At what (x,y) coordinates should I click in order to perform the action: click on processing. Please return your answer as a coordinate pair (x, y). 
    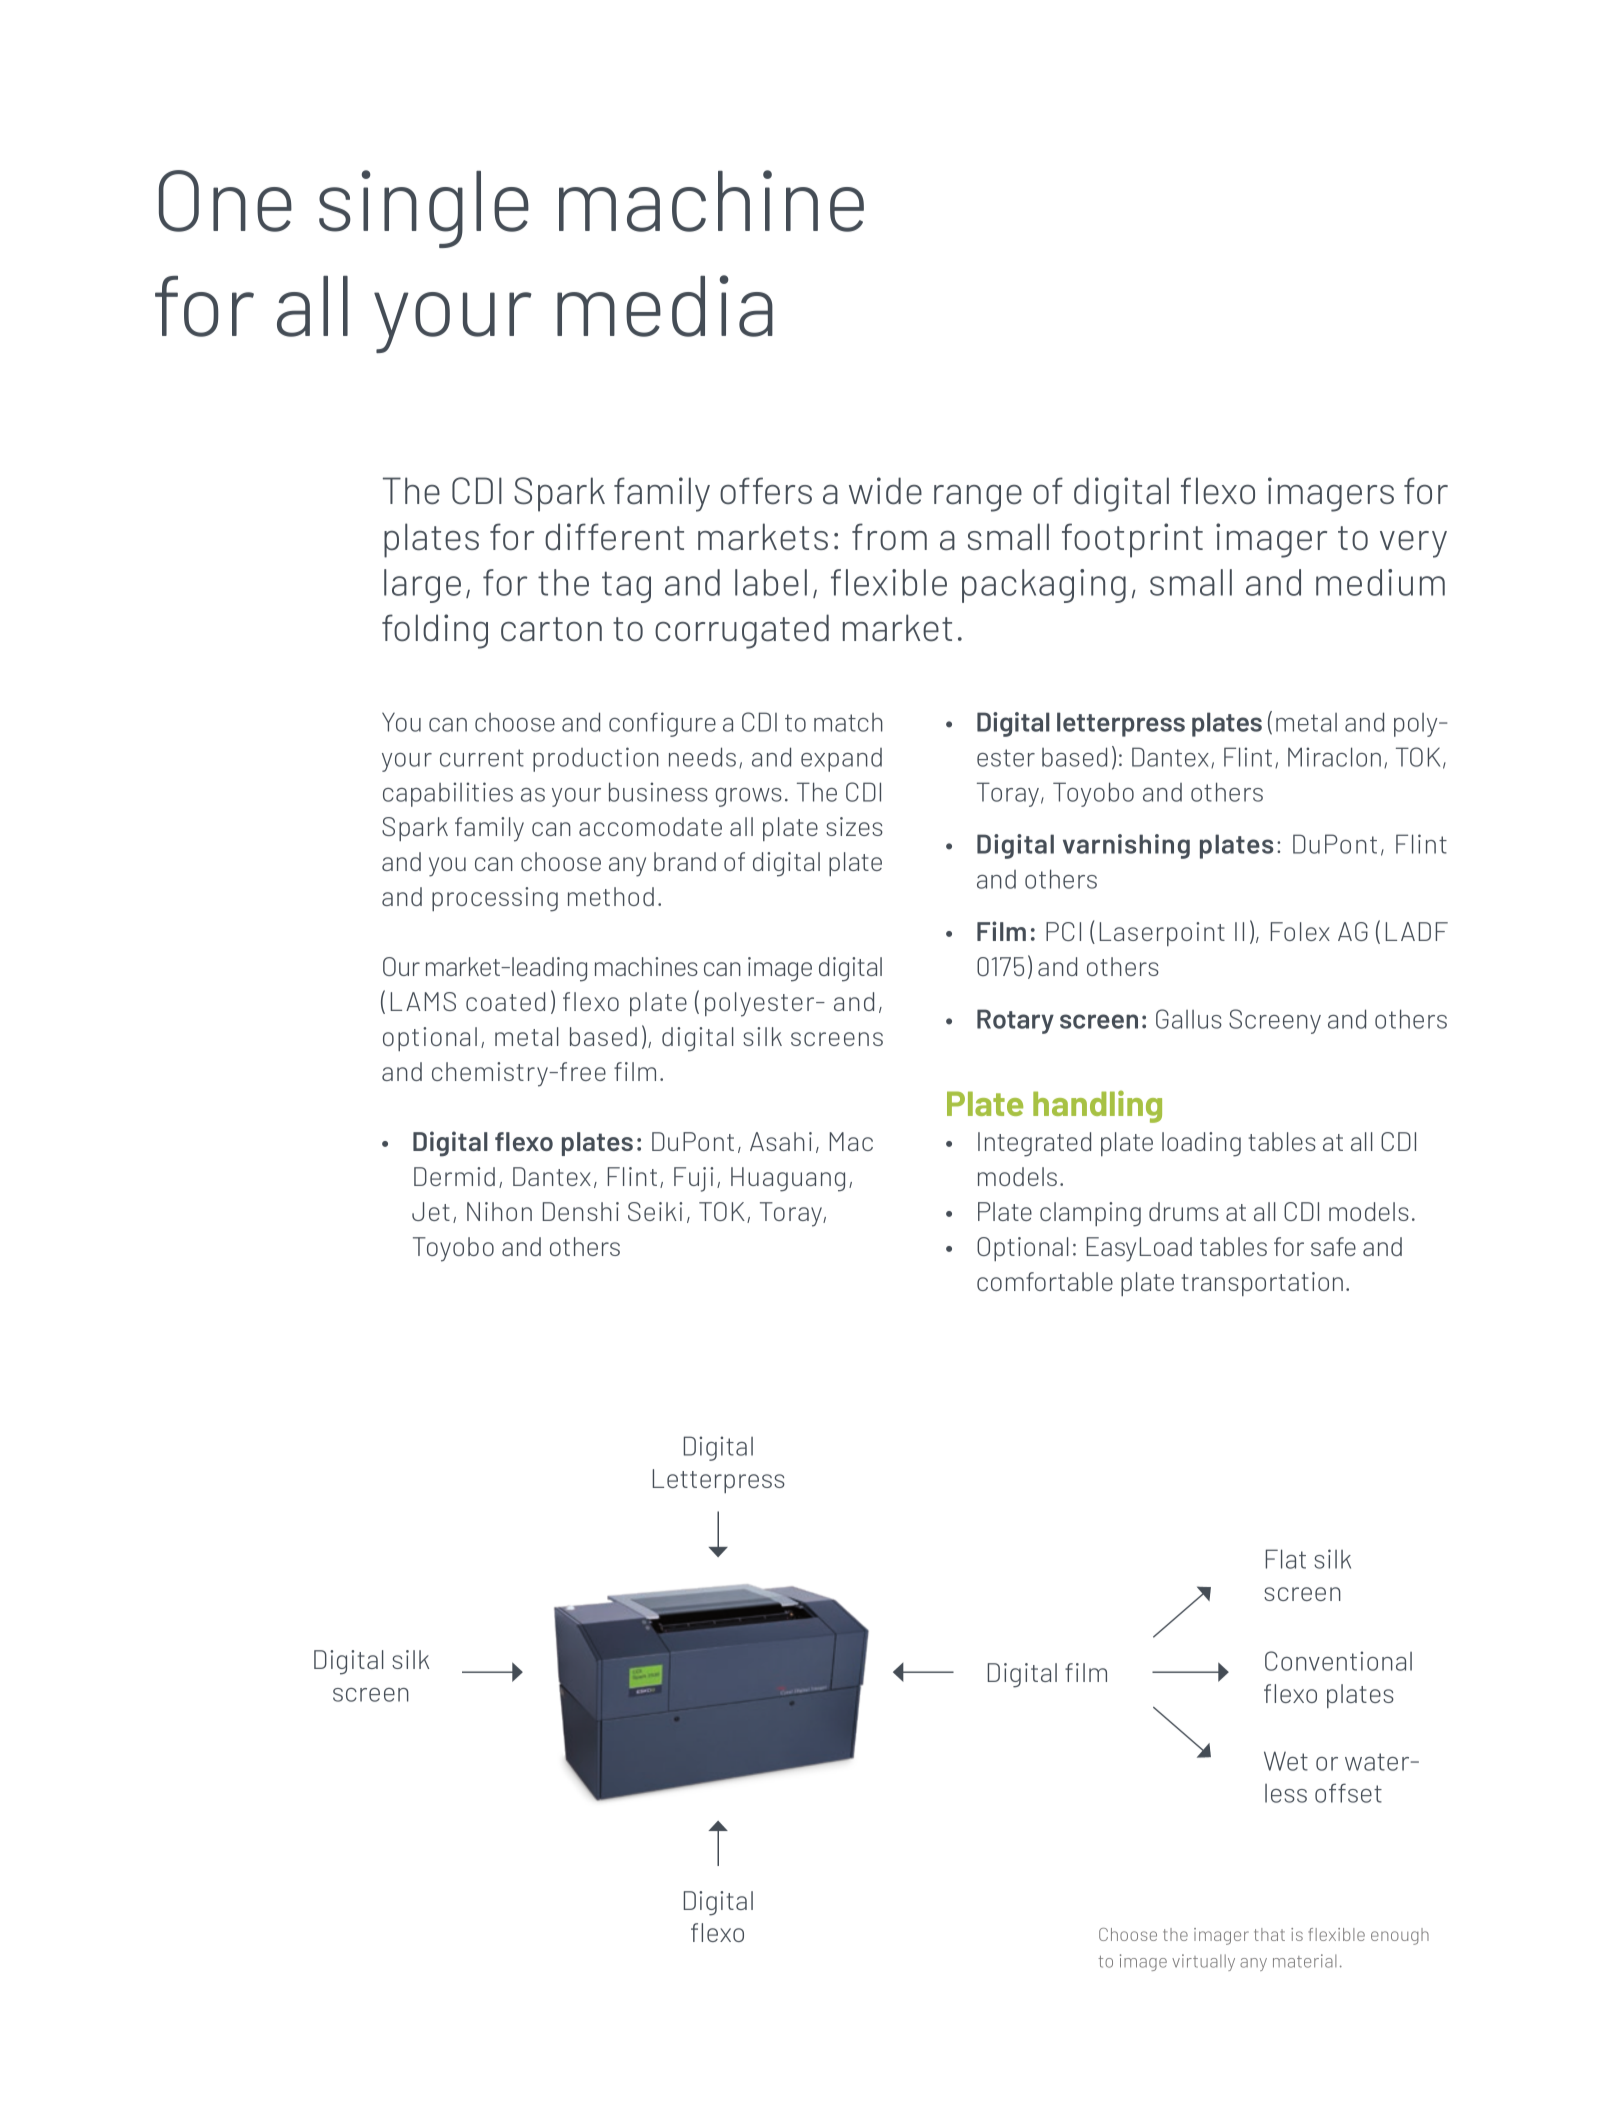
    Looking at the image, I should click on (495, 899).
